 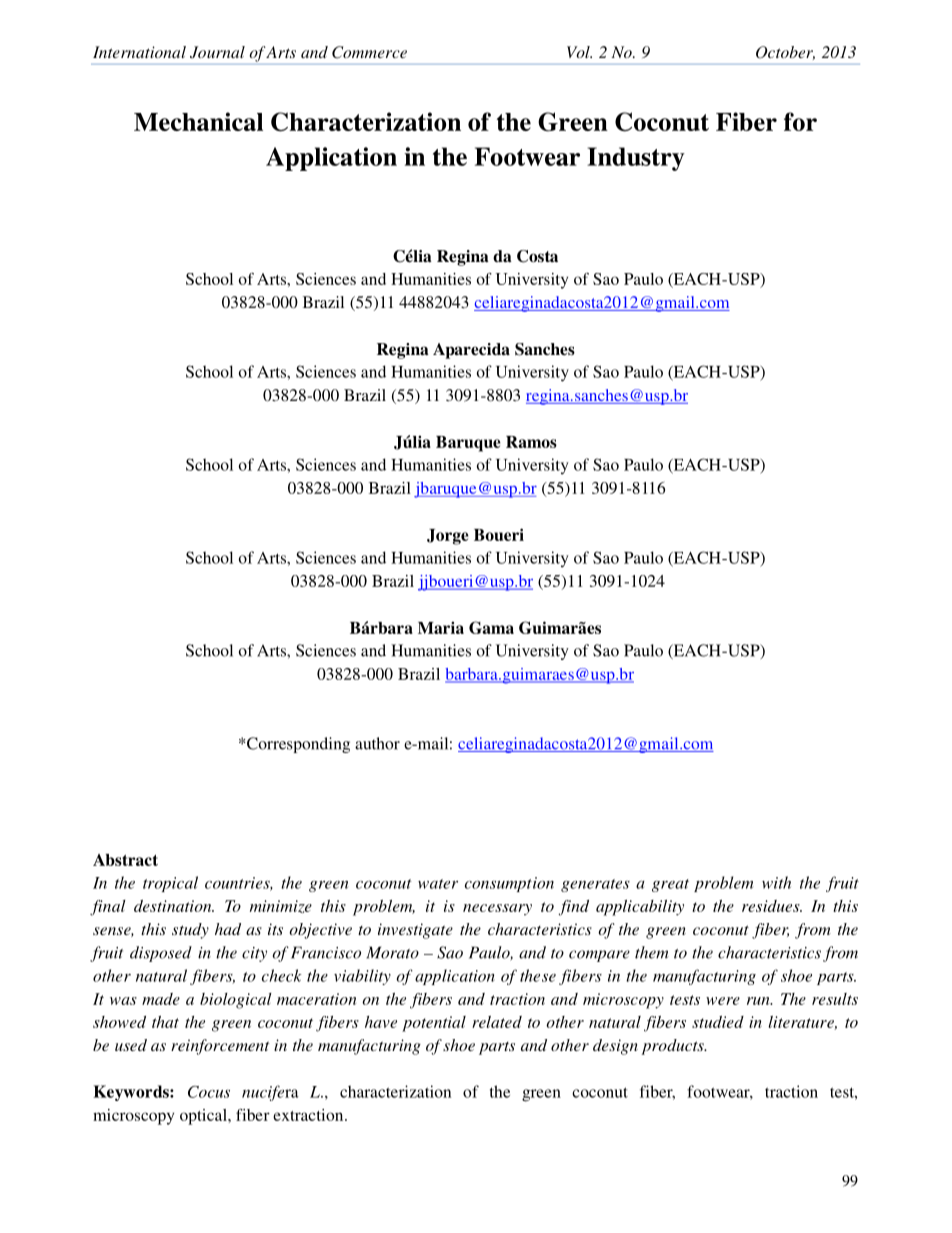 I want to click on Mechanical, so click(x=198, y=121).
